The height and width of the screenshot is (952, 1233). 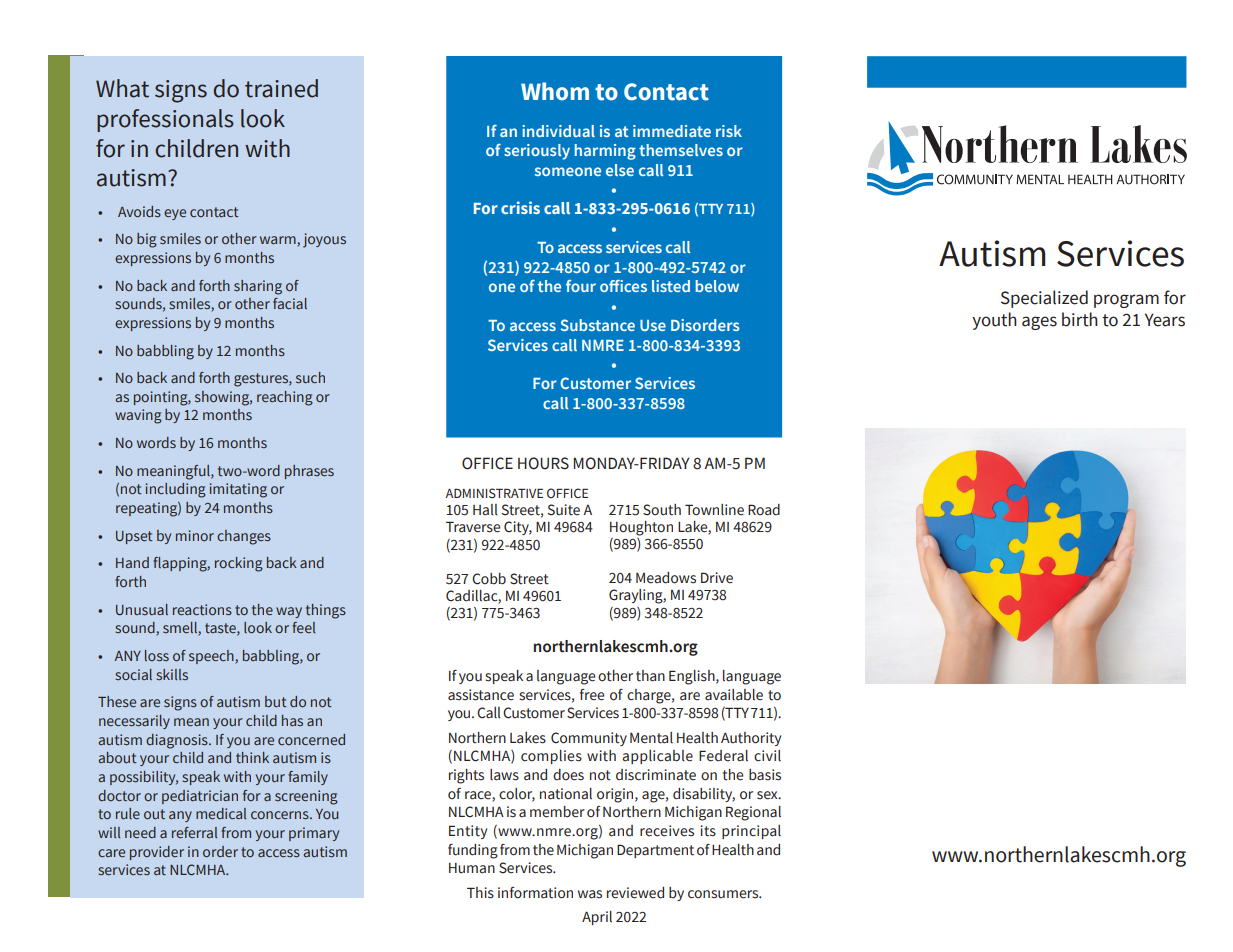 I want to click on ages, so click(x=1039, y=323).
